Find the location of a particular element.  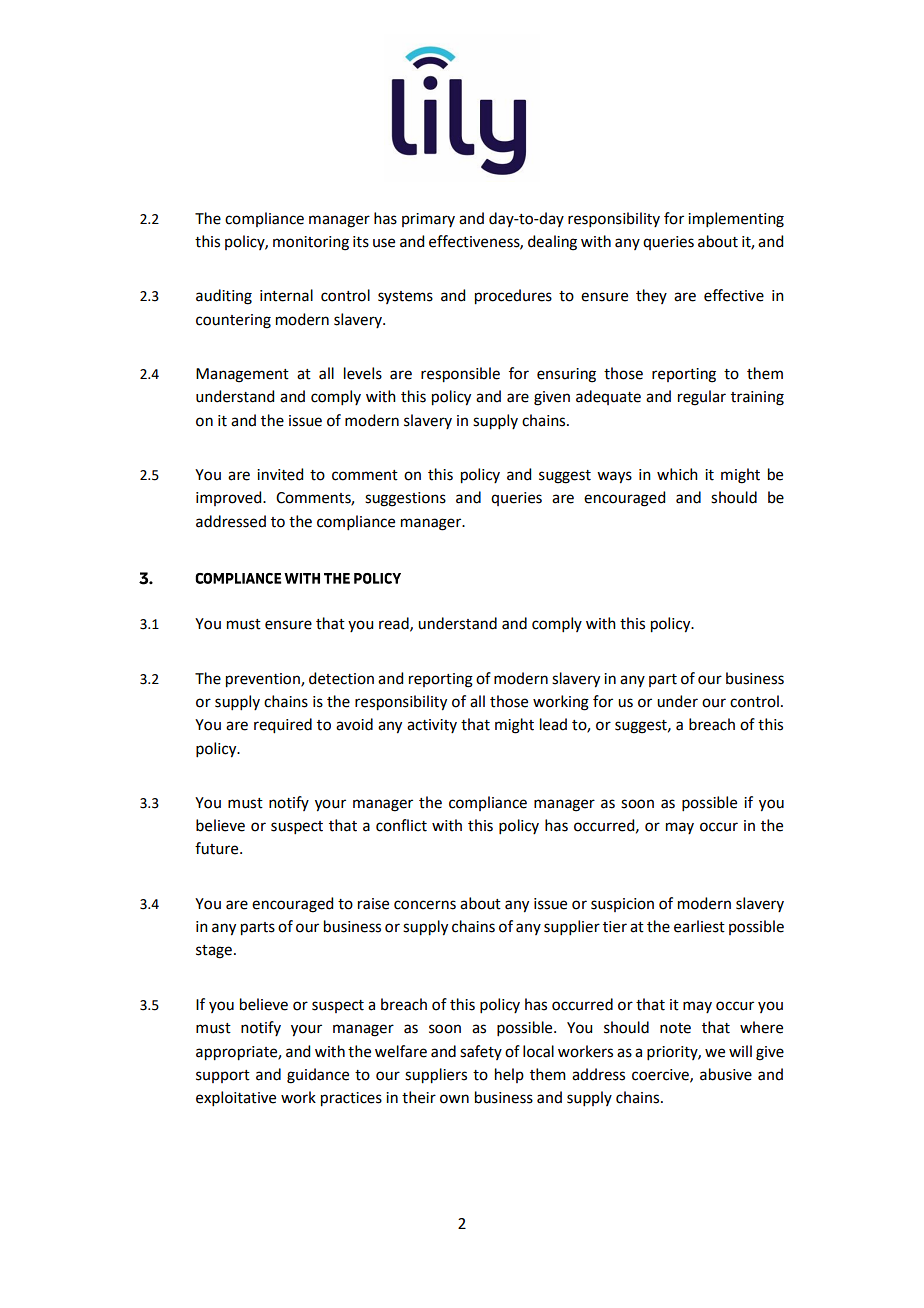

help is located at coordinates (509, 1075).
